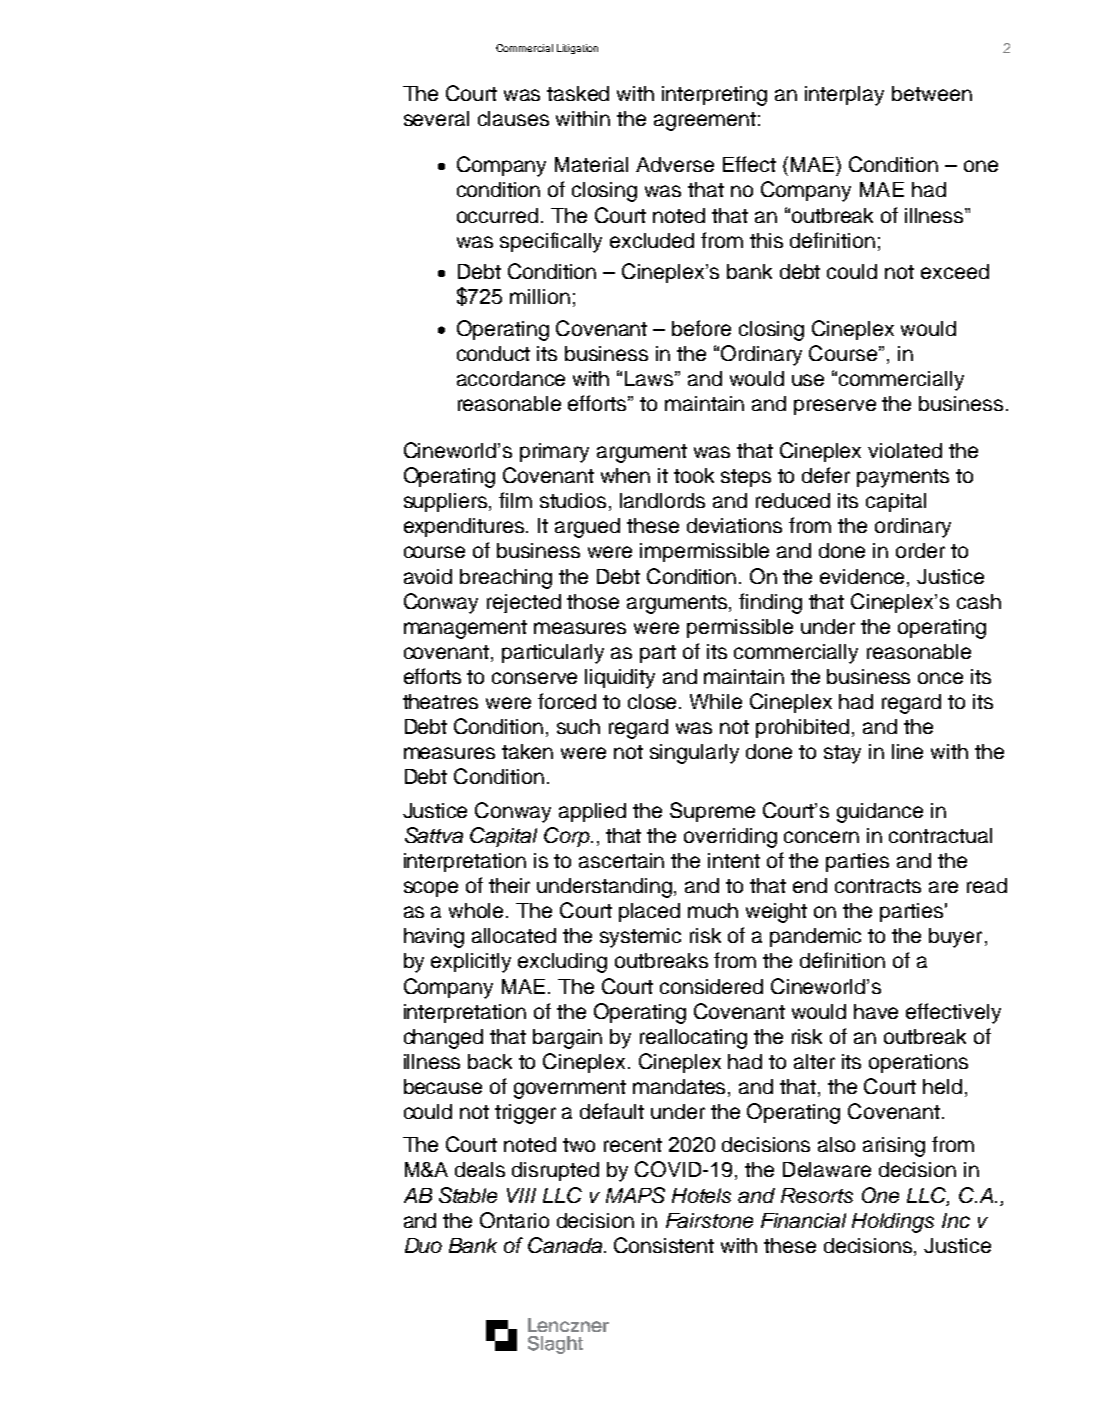  I want to click on interpreting, so click(714, 96).
